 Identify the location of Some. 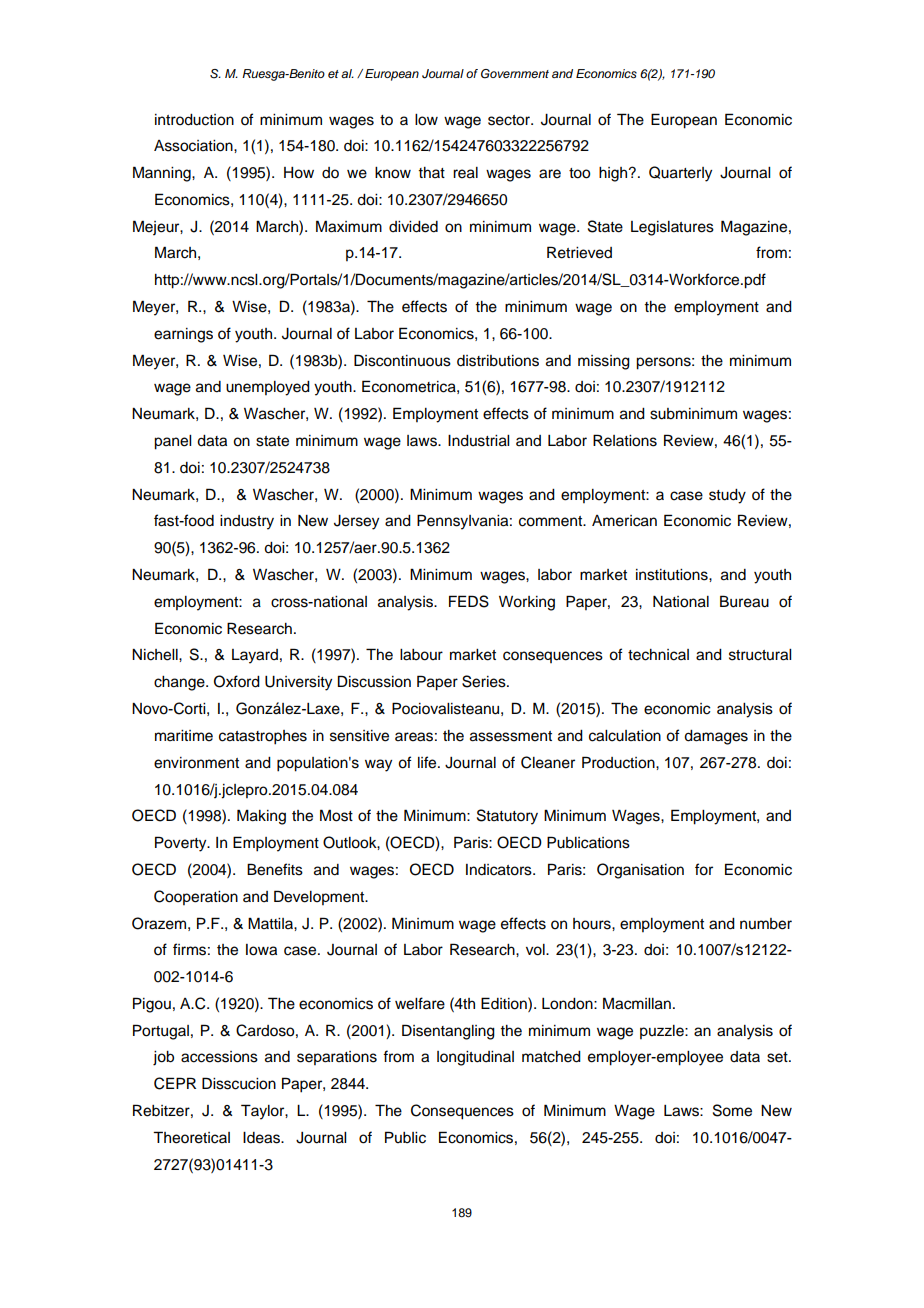
(732, 1110).
